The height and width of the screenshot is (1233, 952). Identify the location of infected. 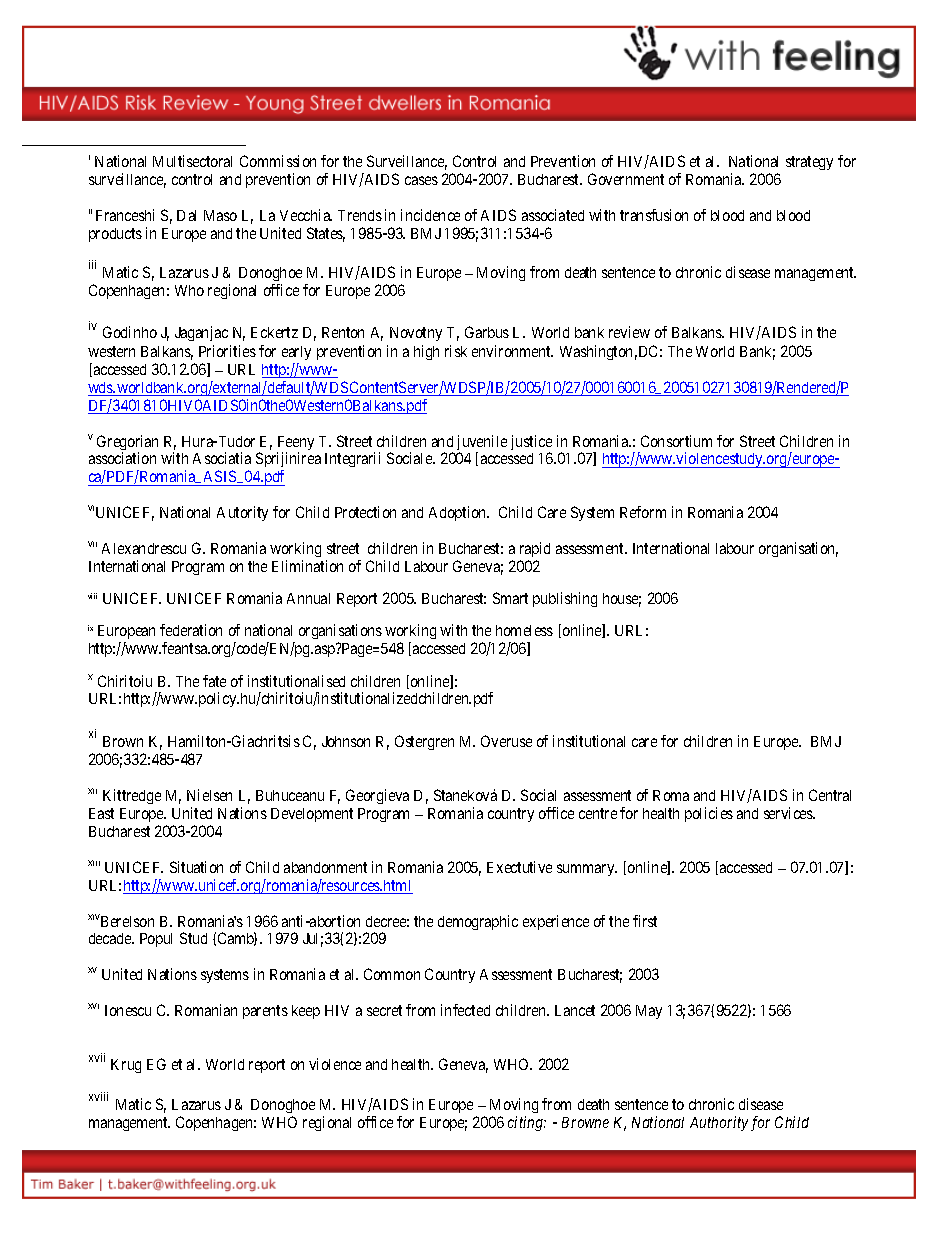
(465, 1010).
